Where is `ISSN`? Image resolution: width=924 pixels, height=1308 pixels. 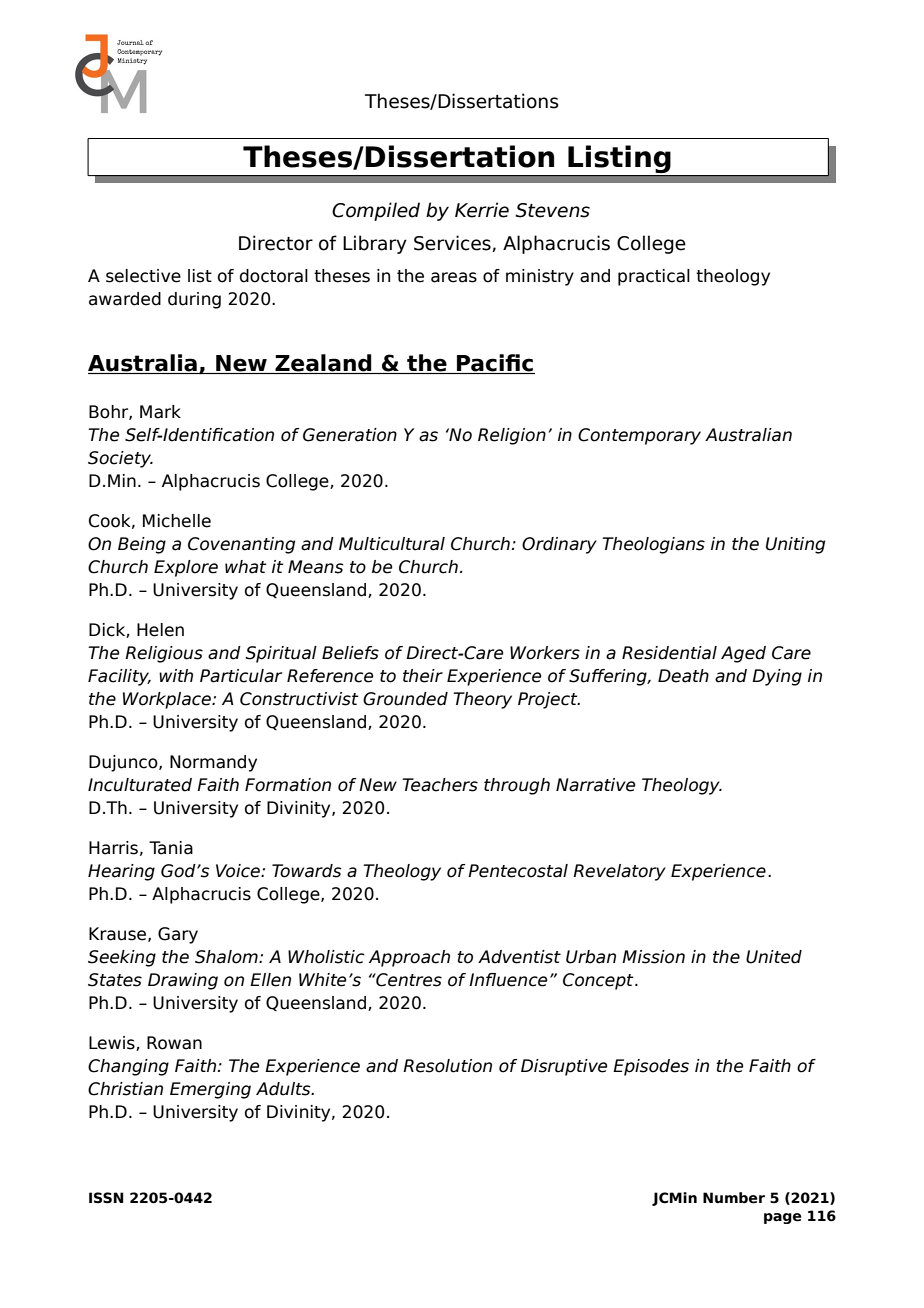
ISSN is located at coordinates (106, 1198).
